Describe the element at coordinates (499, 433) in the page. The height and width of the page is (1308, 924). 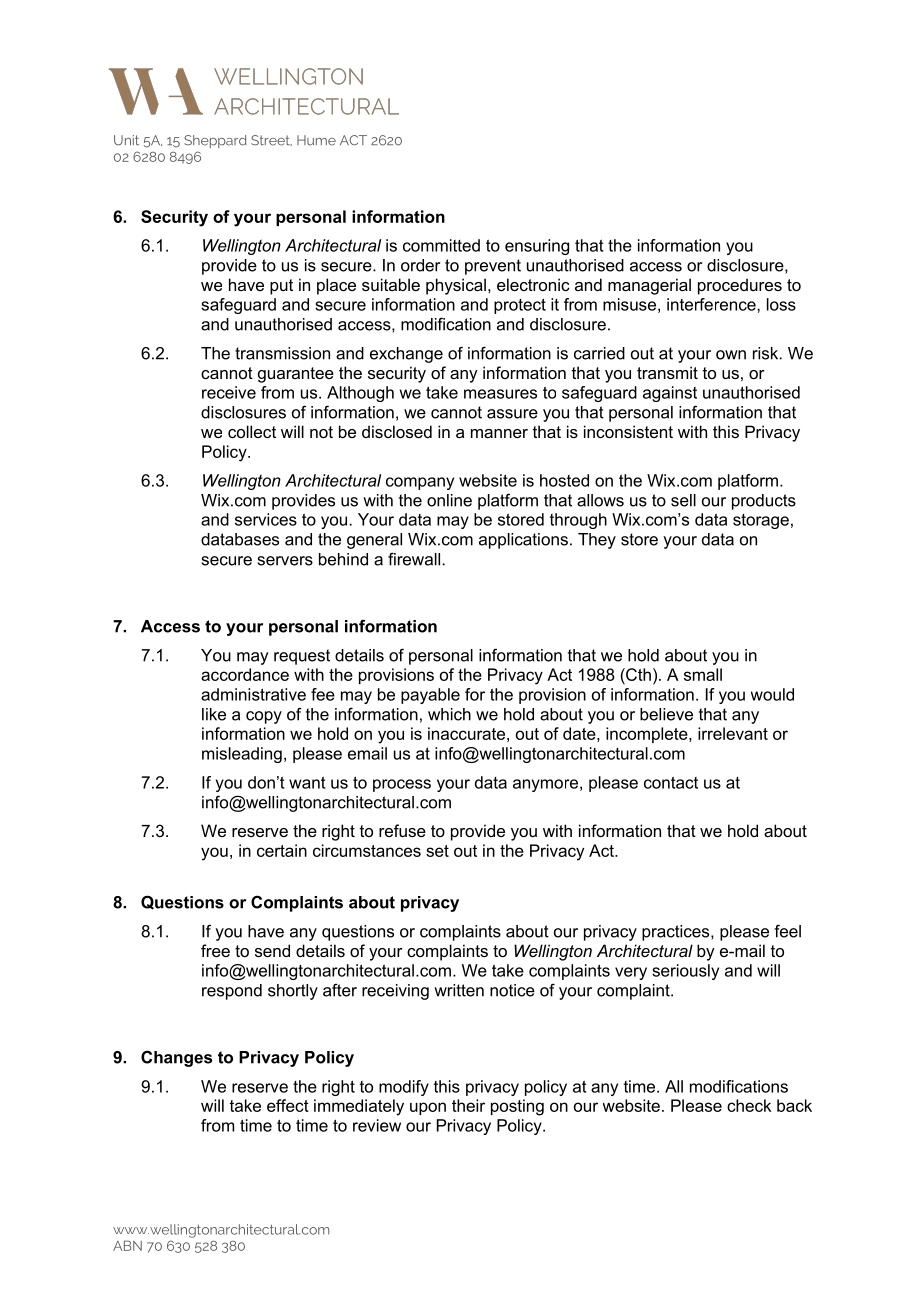
I see `manner` at that location.
